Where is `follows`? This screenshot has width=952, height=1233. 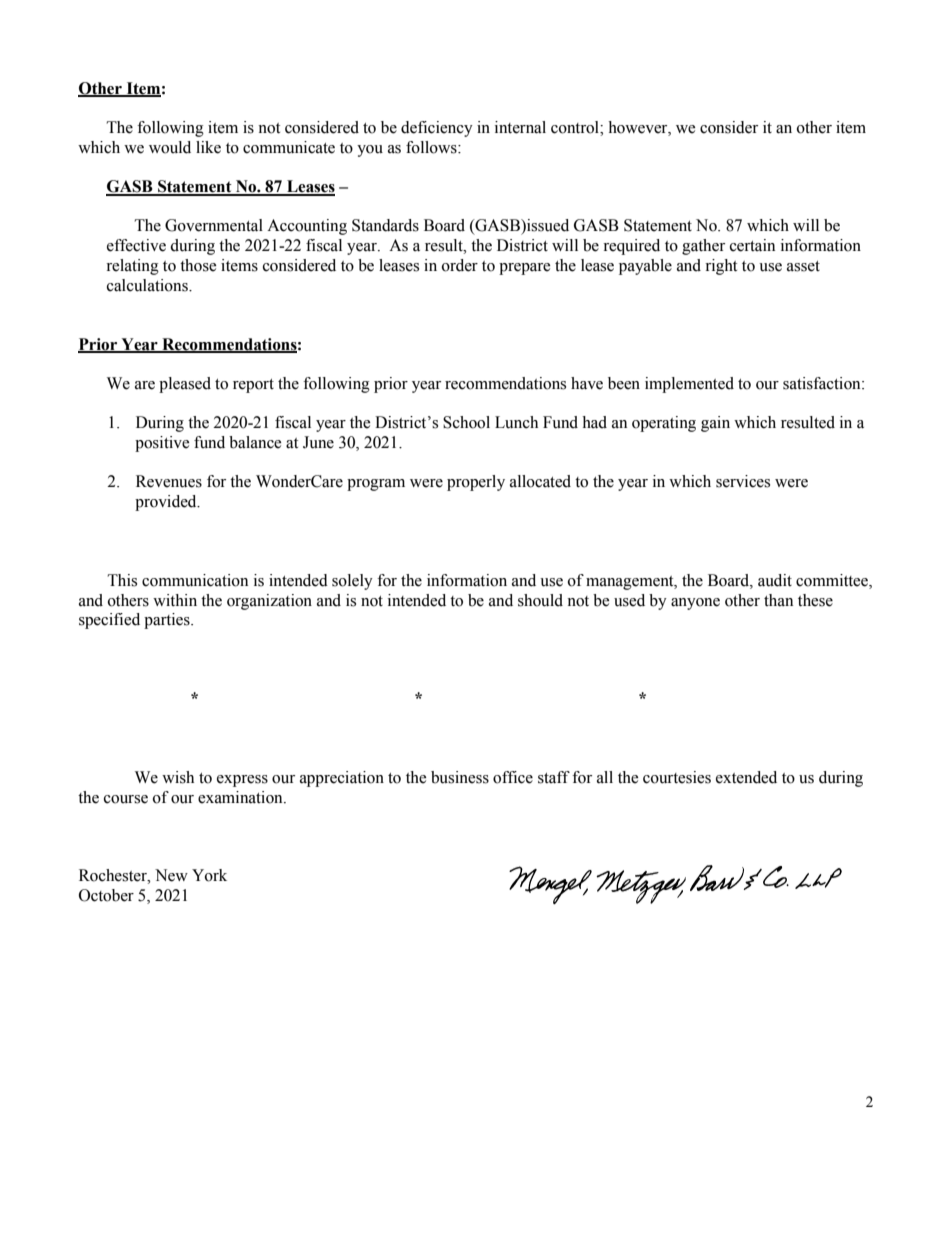 follows is located at coordinates (432, 147).
